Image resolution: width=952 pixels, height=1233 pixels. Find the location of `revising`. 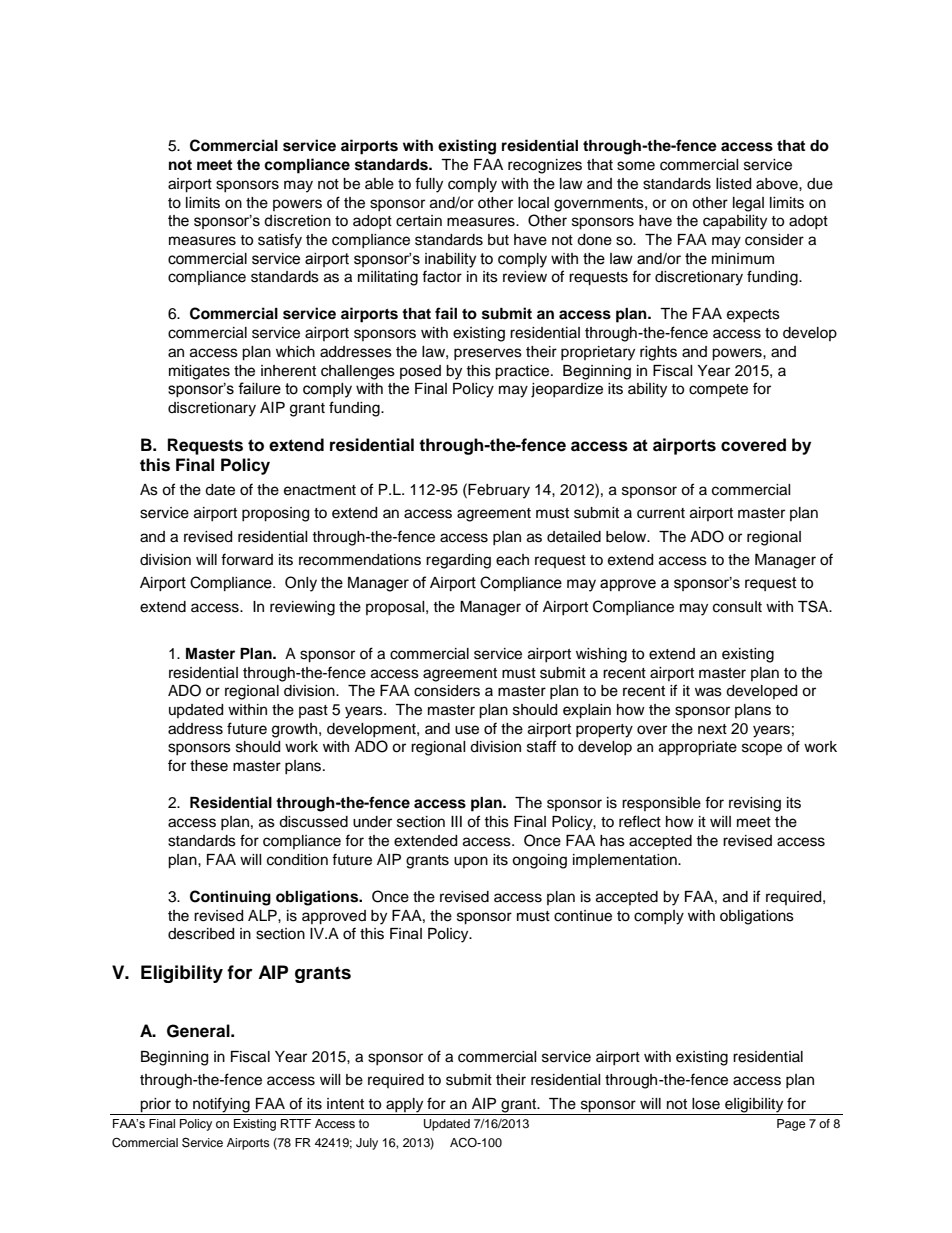

revising is located at coordinates (755, 804).
